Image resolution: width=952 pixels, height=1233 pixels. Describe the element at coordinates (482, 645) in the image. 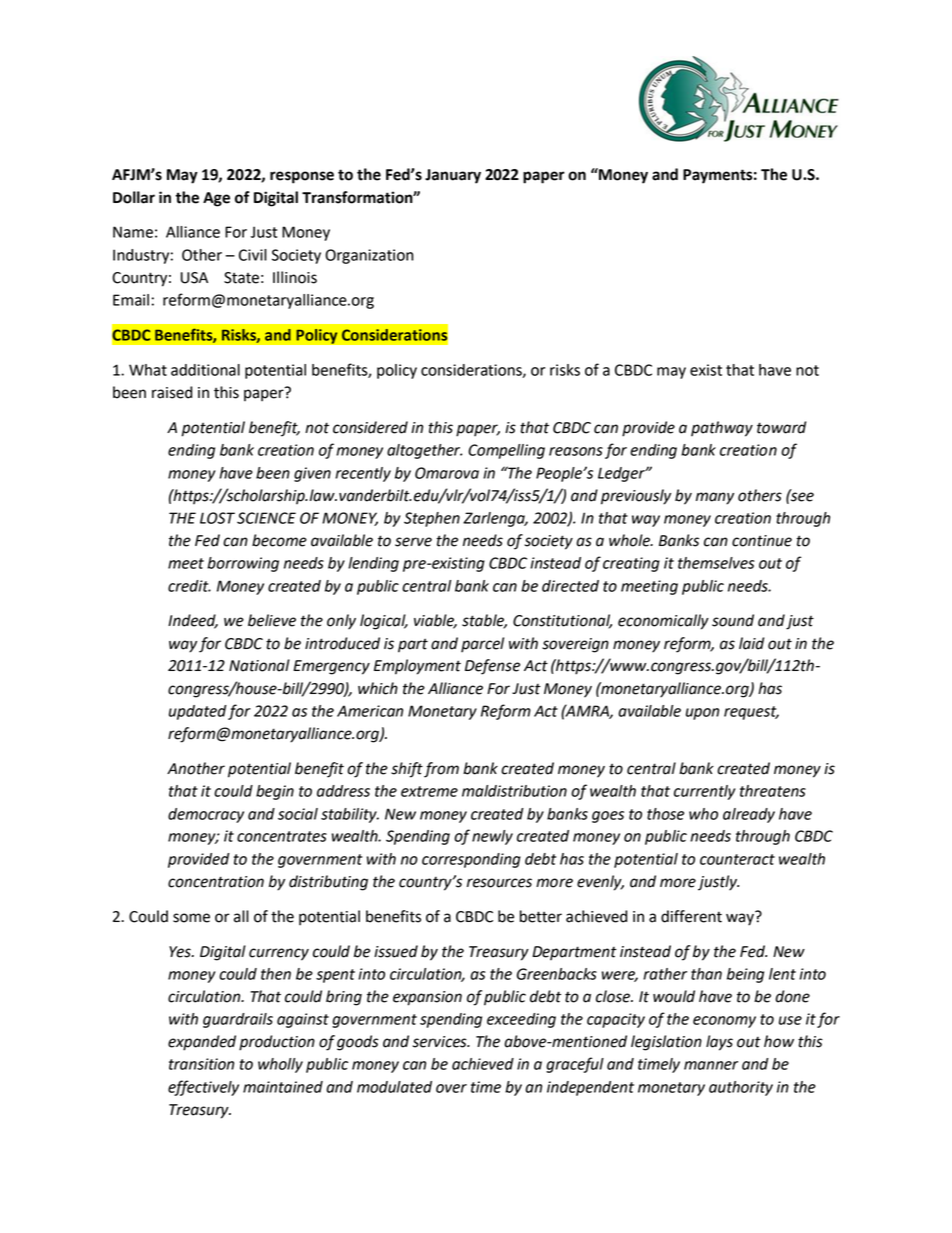

I see `parcel` at that location.
